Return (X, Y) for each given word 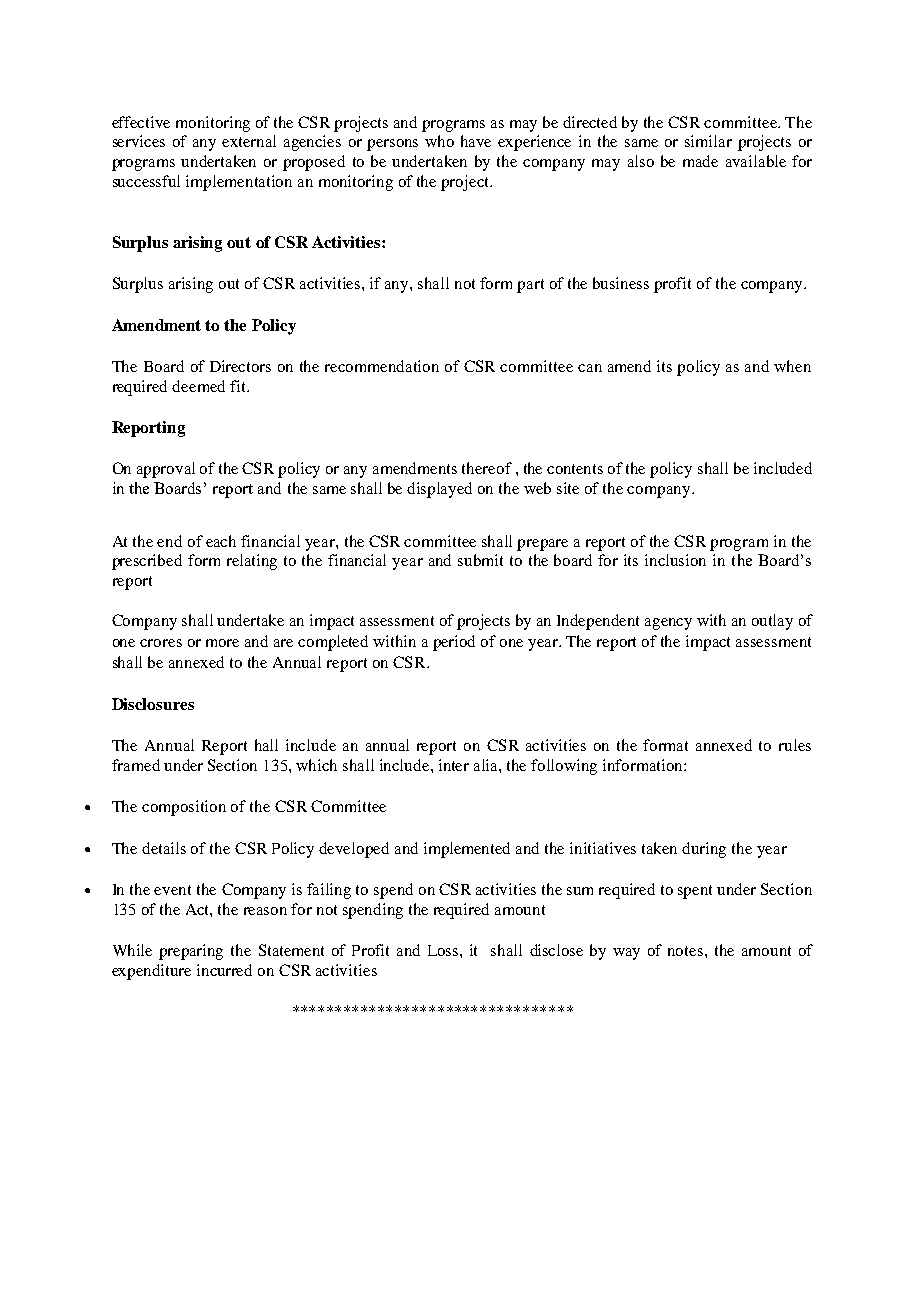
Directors (240, 366)
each (221, 541)
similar (708, 141)
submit (480, 560)
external (249, 141)
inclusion (675, 560)
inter (454, 765)
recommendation (382, 366)
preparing (191, 952)
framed (136, 765)
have (476, 141)
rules (795, 745)
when (792, 366)
